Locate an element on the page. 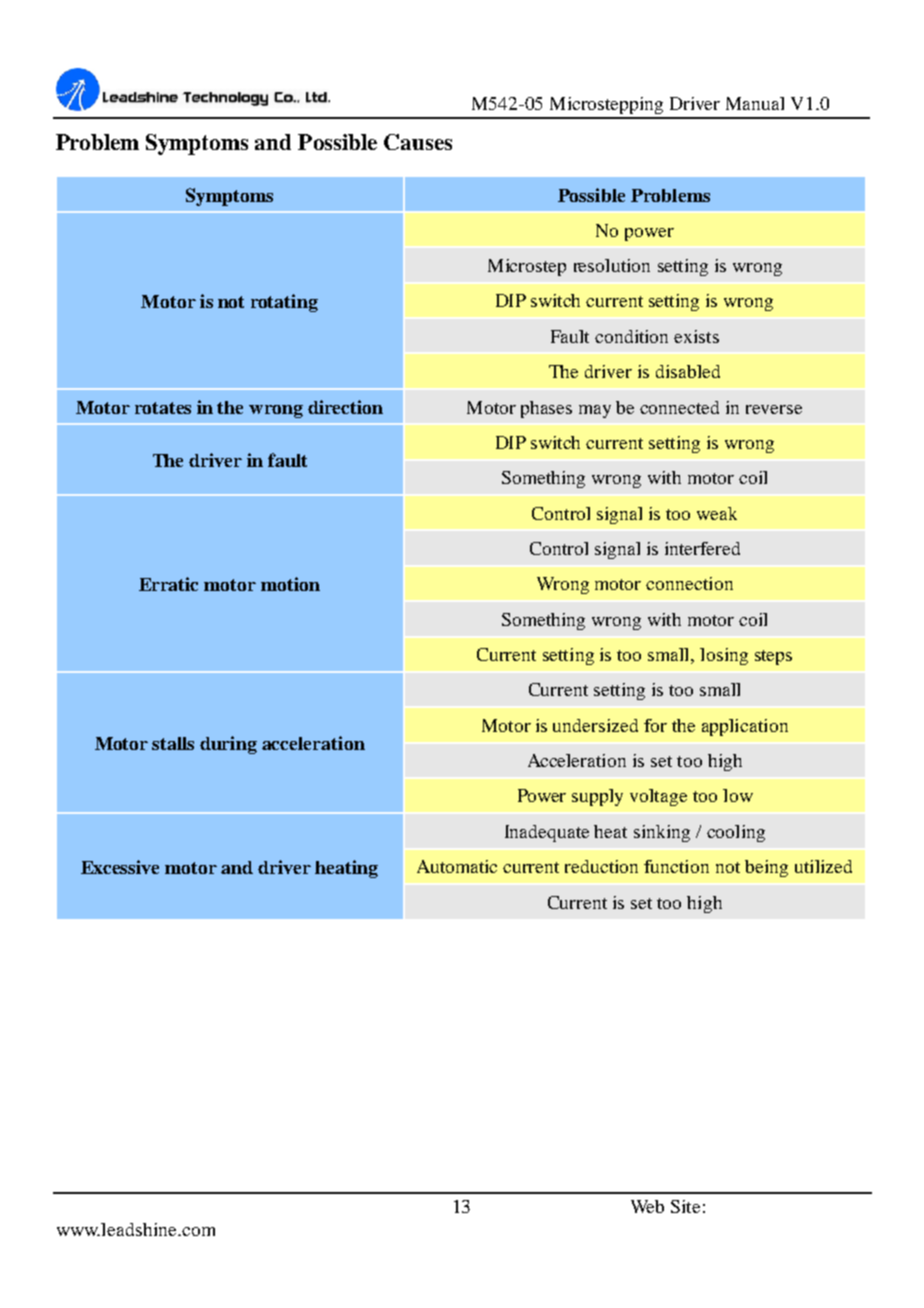 The image size is (924, 1308). reverse is located at coordinates (774, 409).
